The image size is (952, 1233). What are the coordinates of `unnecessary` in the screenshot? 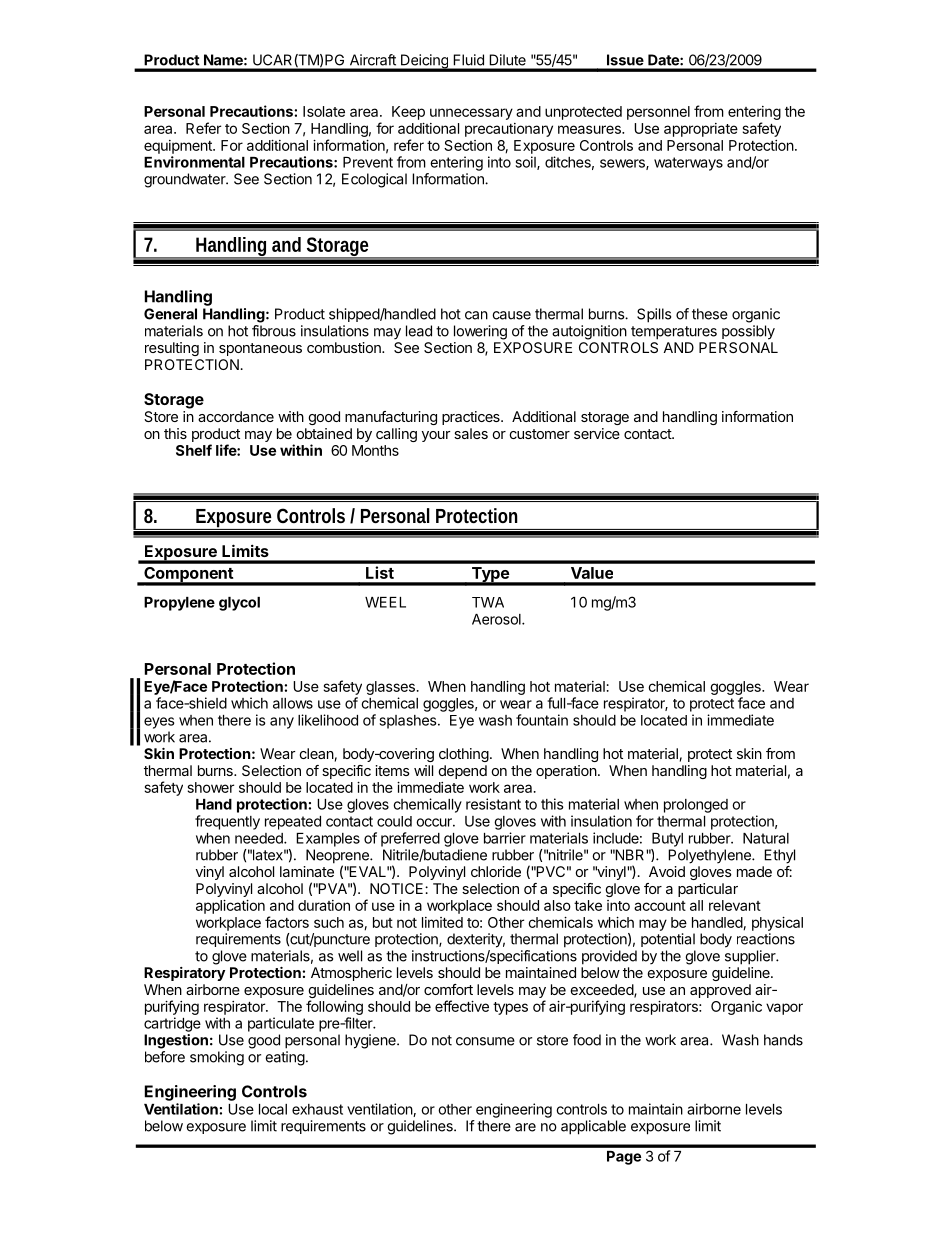 It's located at (471, 114).
